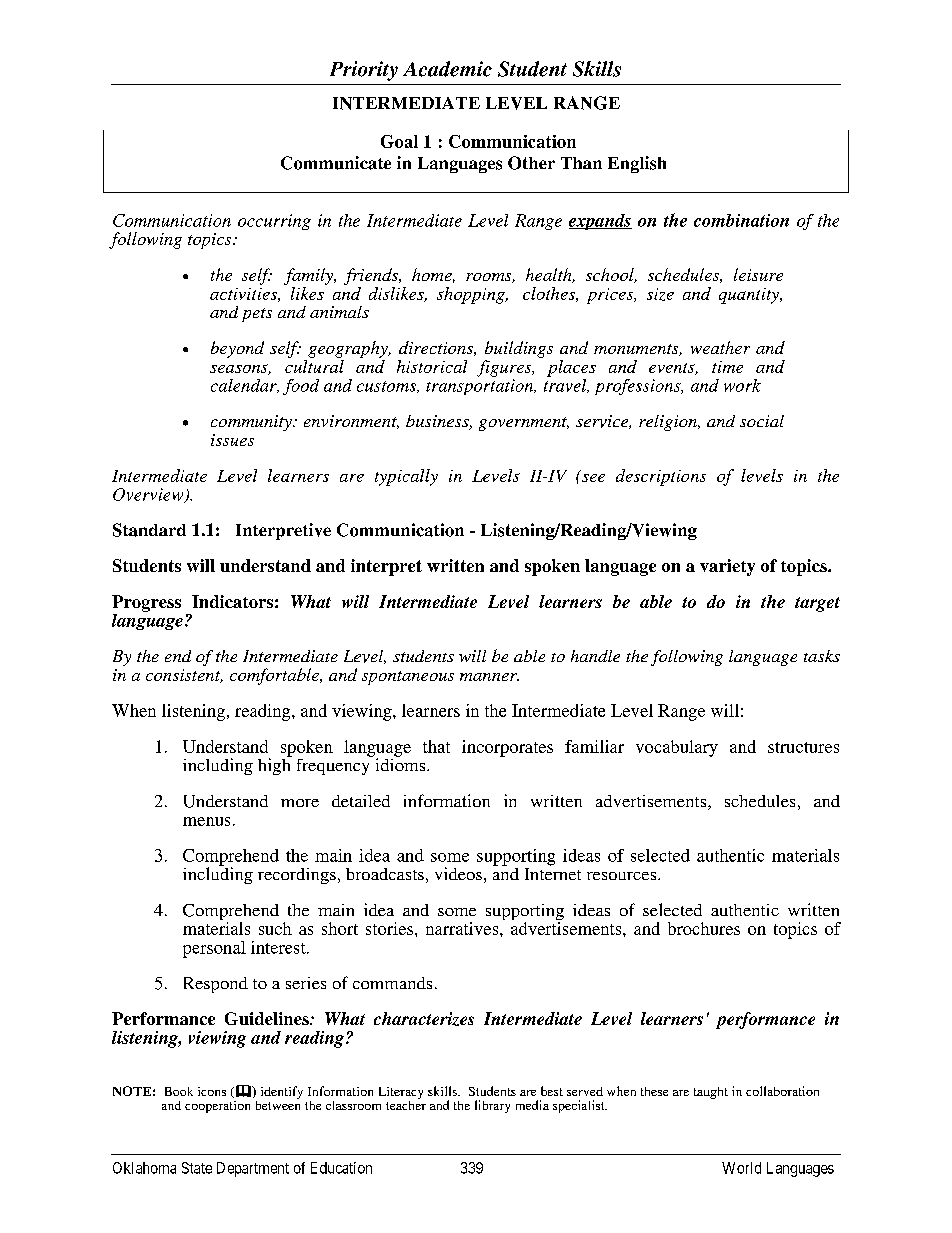 The width and height of the image is (952, 1233). Describe the element at coordinates (336, 163) in the image. I see `Communicate` at that location.
